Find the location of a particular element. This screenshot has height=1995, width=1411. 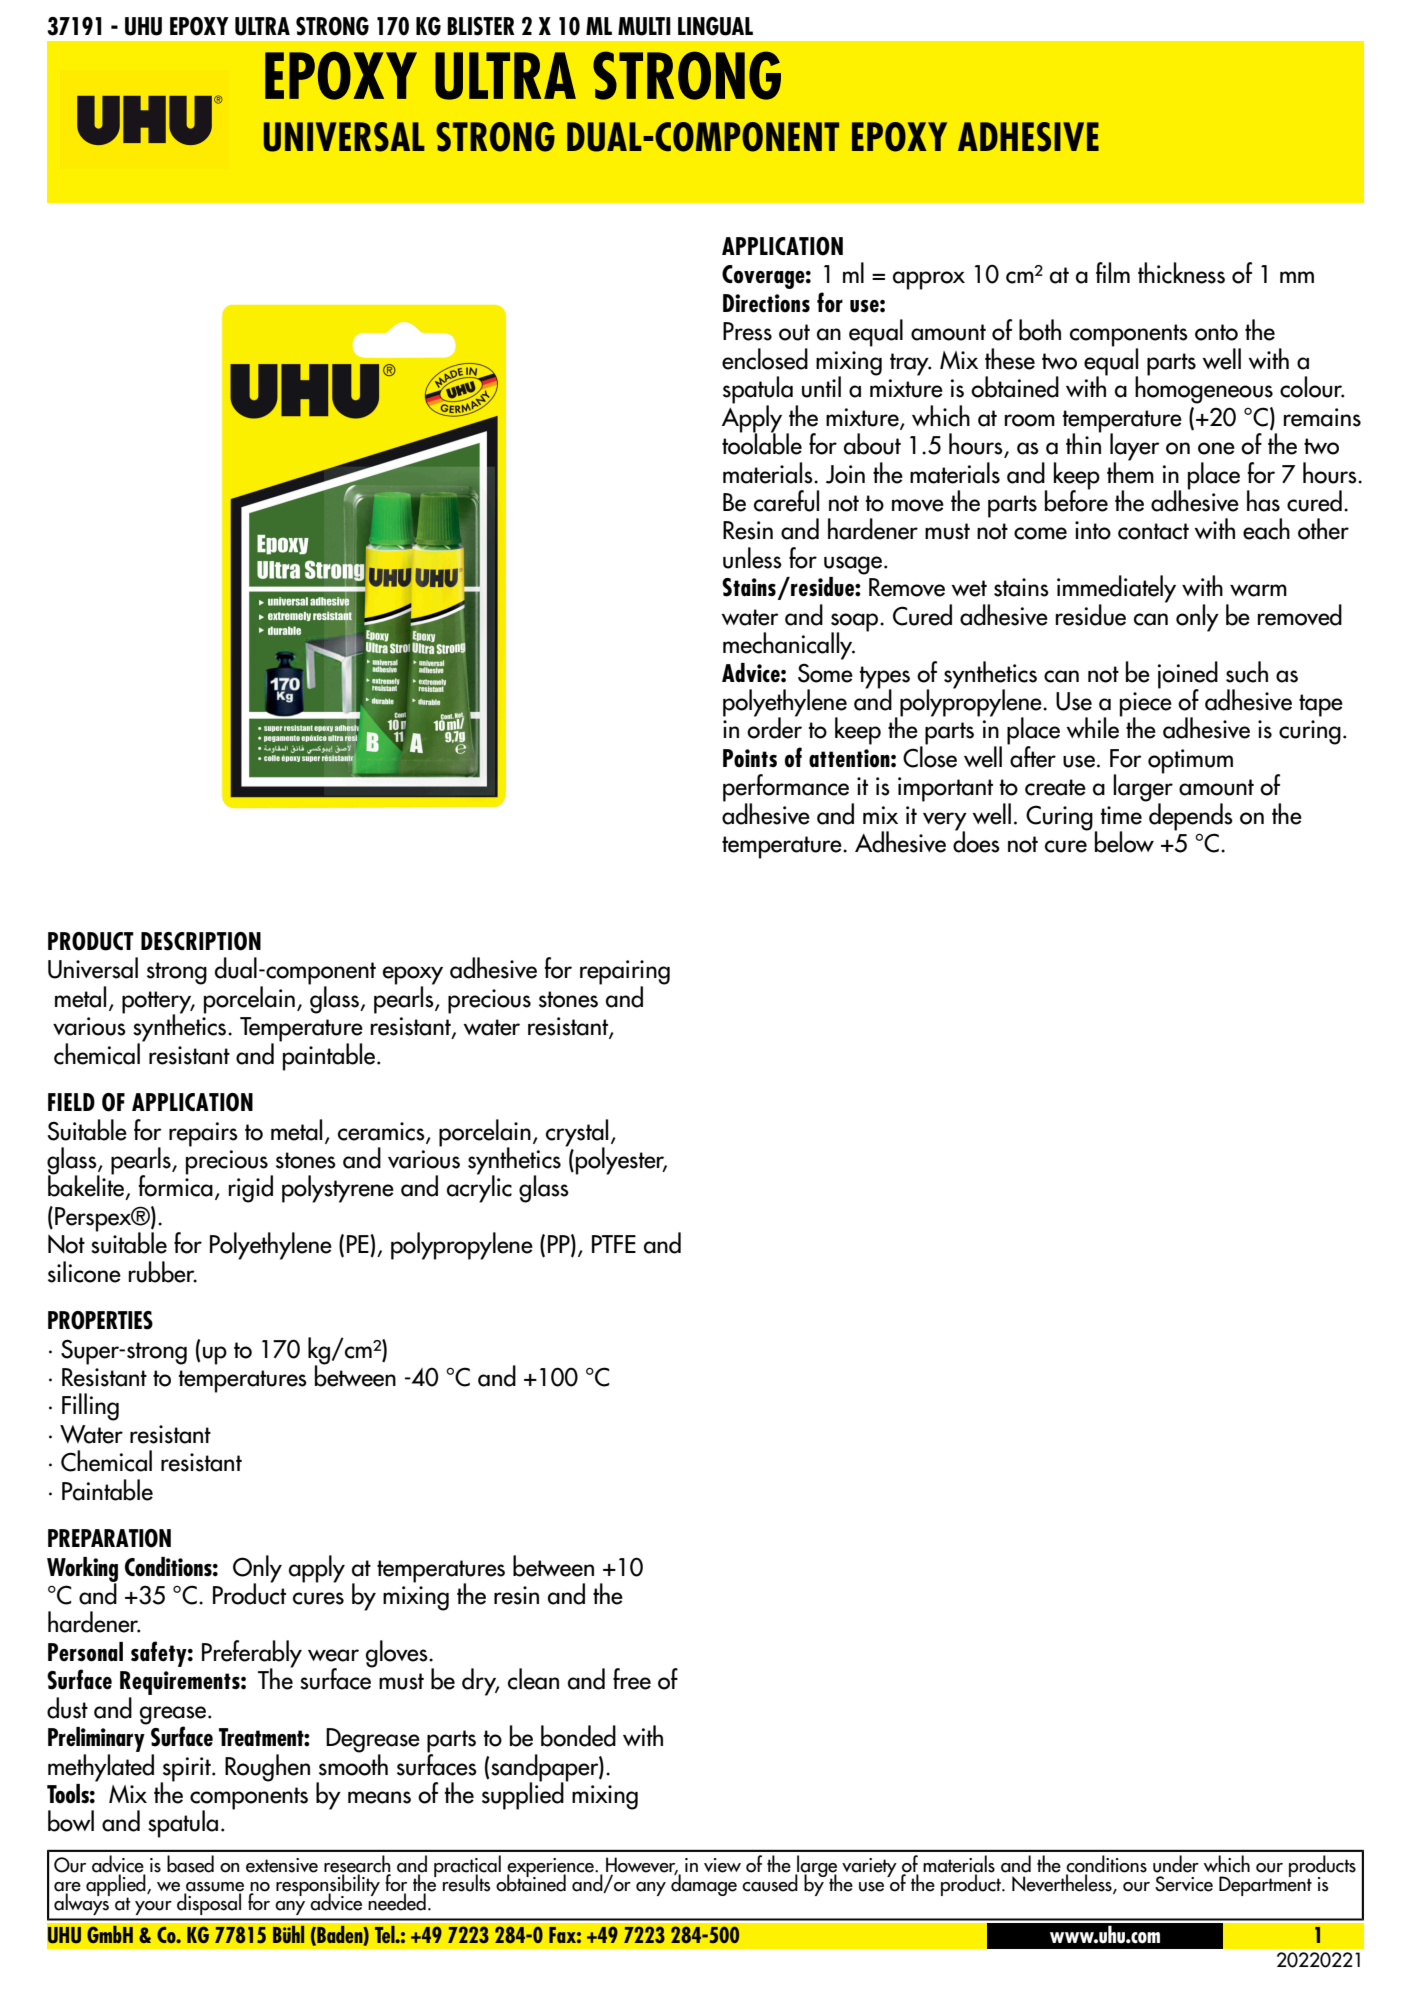

view is located at coordinates (722, 1865).
